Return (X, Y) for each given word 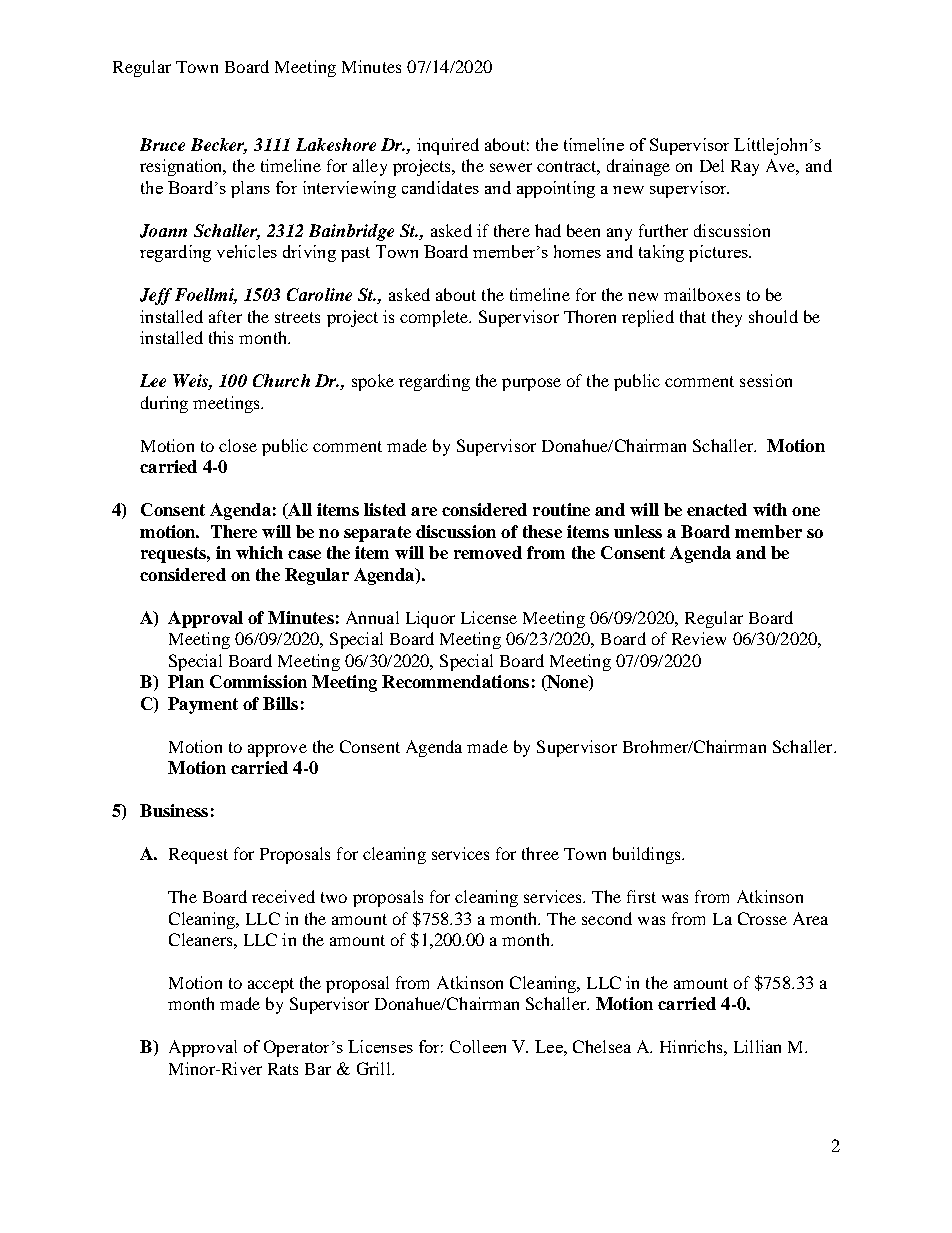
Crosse (762, 918)
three (540, 853)
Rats (283, 1069)
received (283, 896)
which (259, 552)
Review (699, 638)
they (727, 318)
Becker (219, 146)
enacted (717, 509)
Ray (745, 168)
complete (435, 318)
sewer (511, 167)
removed (488, 552)
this (221, 337)
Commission (258, 681)
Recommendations (455, 681)
